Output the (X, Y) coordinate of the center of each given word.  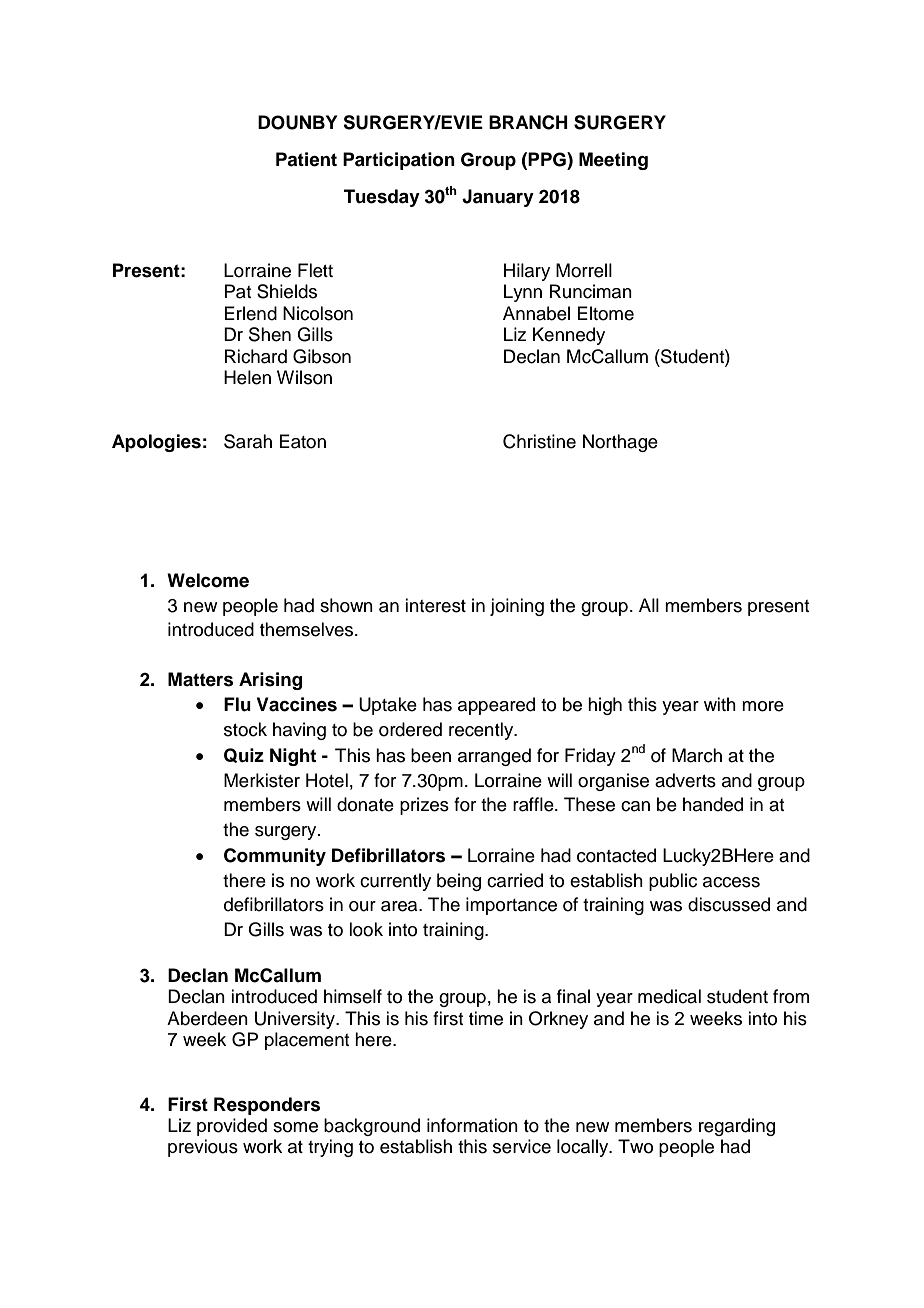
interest (435, 605)
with (720, 704)
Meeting (613, 161)
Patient (306, 159)
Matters (200, 679)
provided (232, 1127)
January (498, 198)
